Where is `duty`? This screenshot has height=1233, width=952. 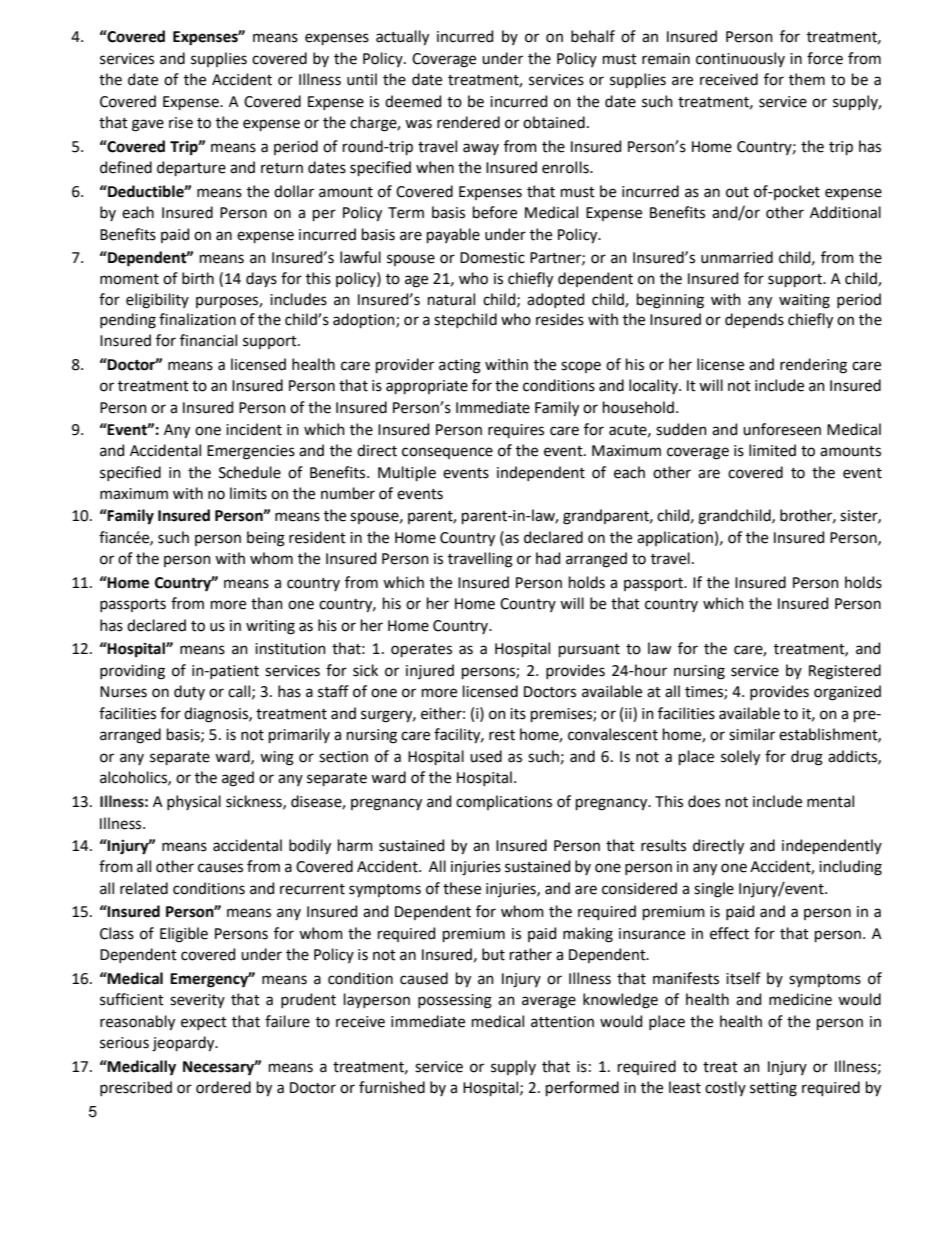
duty is located at coordinates (189, 692).
